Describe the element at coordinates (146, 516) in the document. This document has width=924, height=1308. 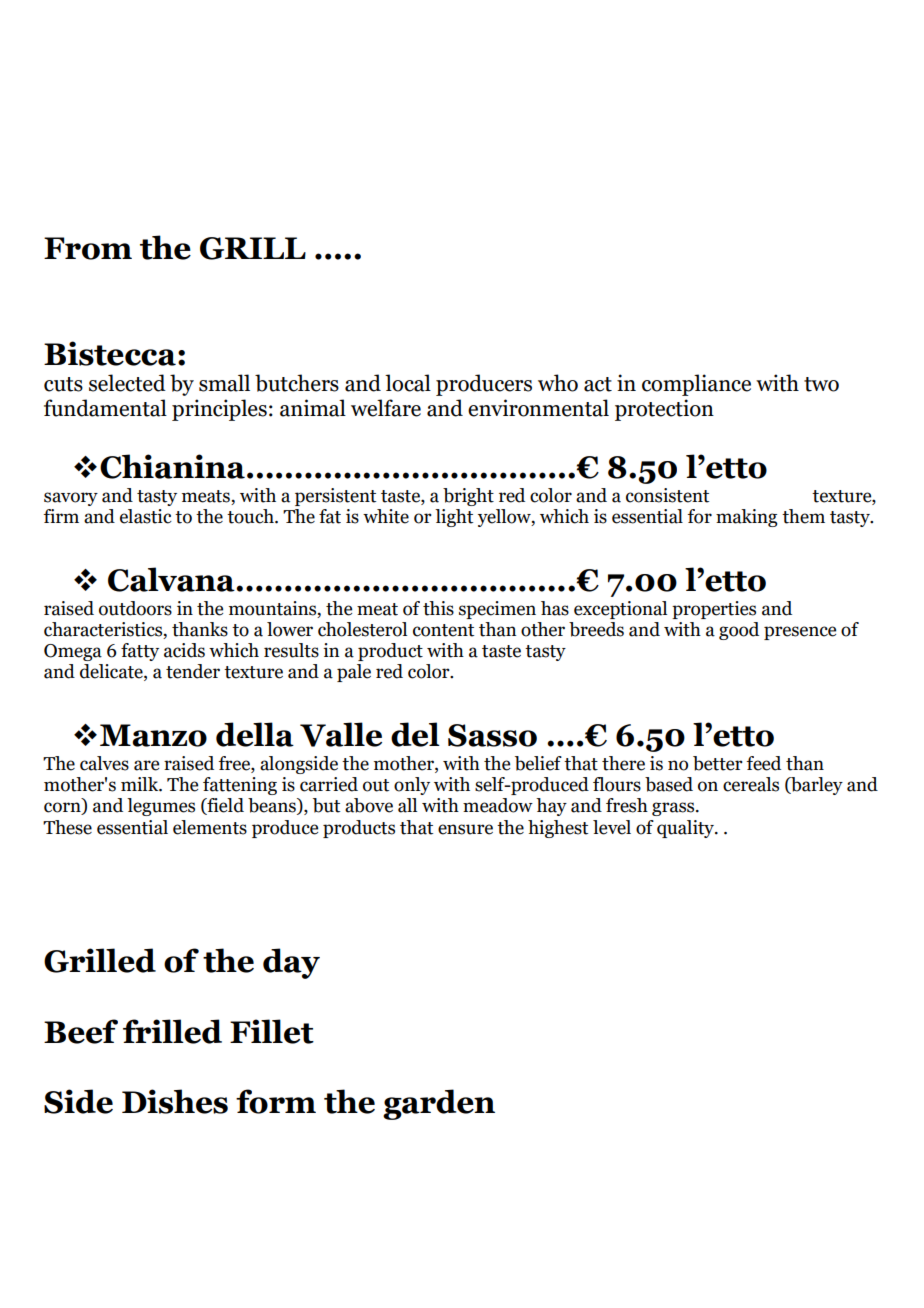
I see `elastic` at that location.
